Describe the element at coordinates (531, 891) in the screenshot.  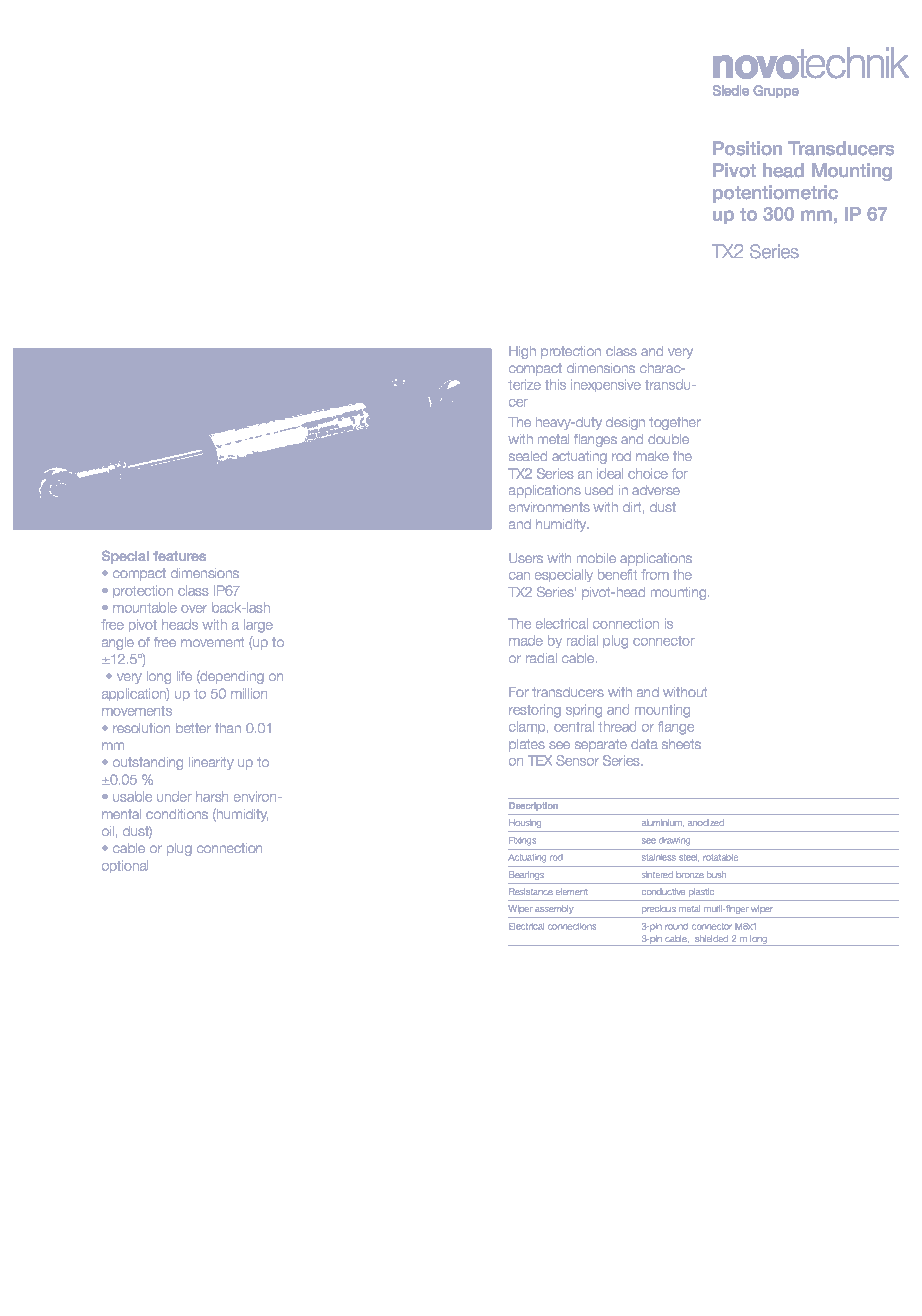
I see `Resistance` at that location.
